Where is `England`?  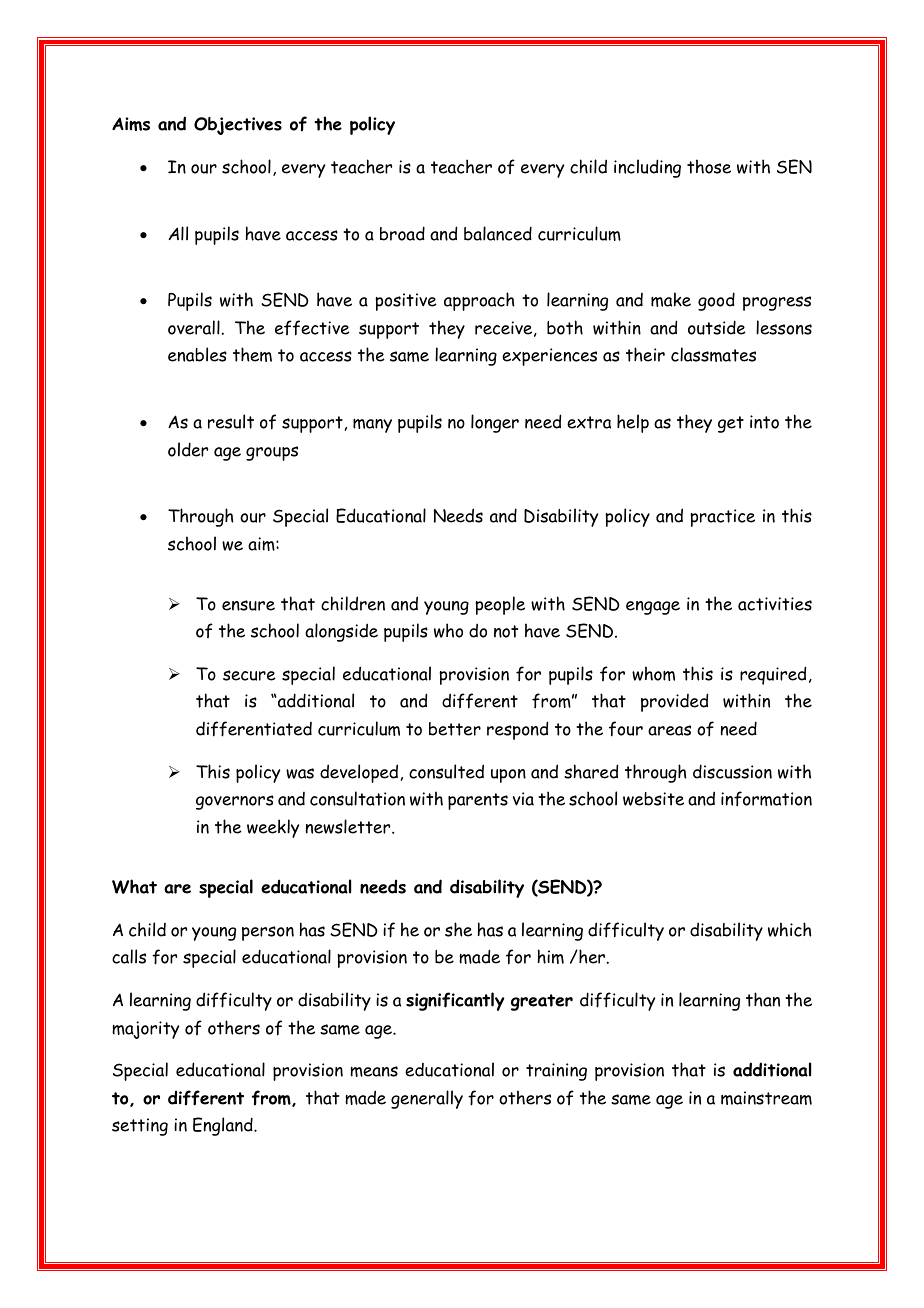
England is located at coordinates (224, 1126).
